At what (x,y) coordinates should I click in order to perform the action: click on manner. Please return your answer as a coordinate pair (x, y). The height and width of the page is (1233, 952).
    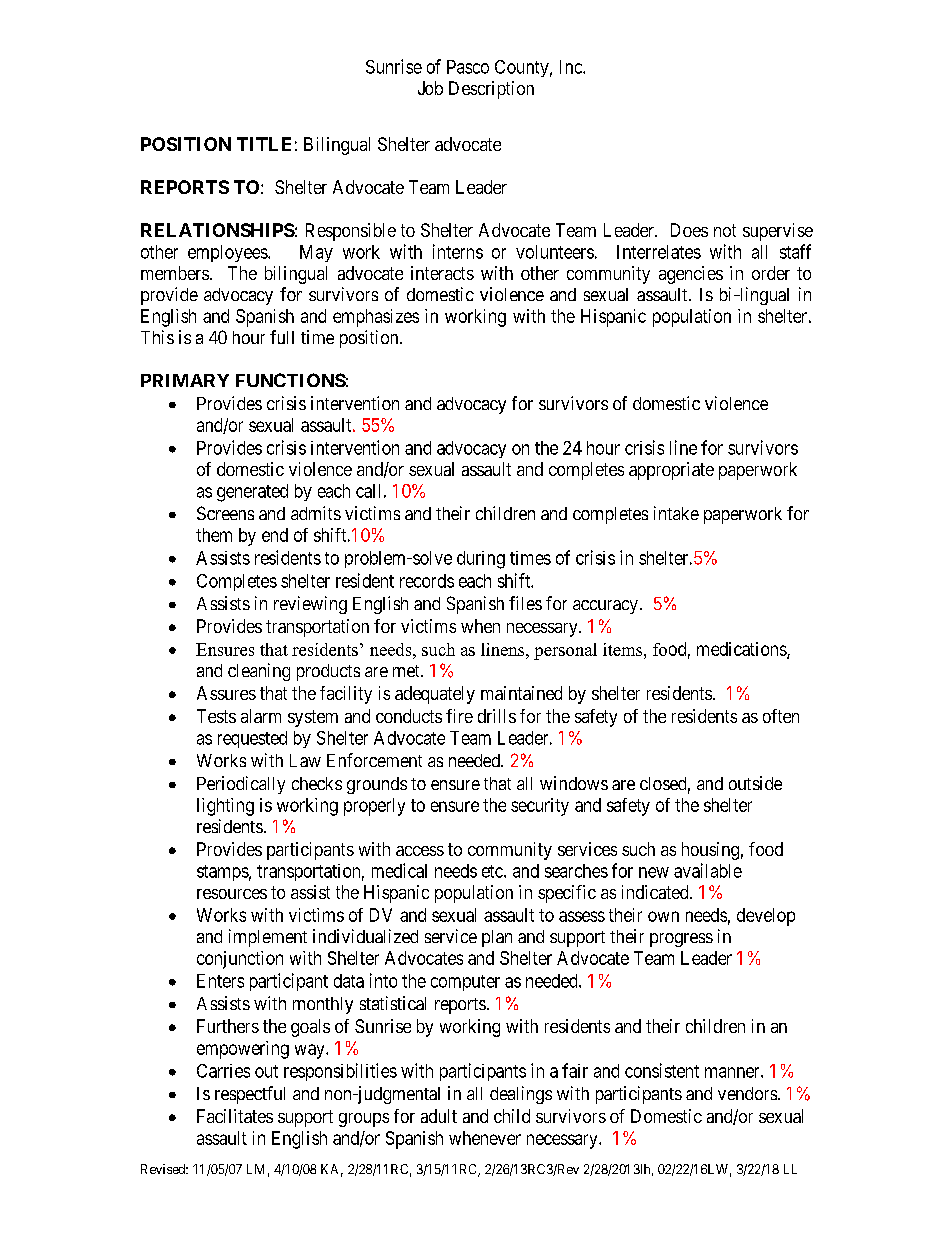
    Looking at the image, I should click on (733, 1072).
